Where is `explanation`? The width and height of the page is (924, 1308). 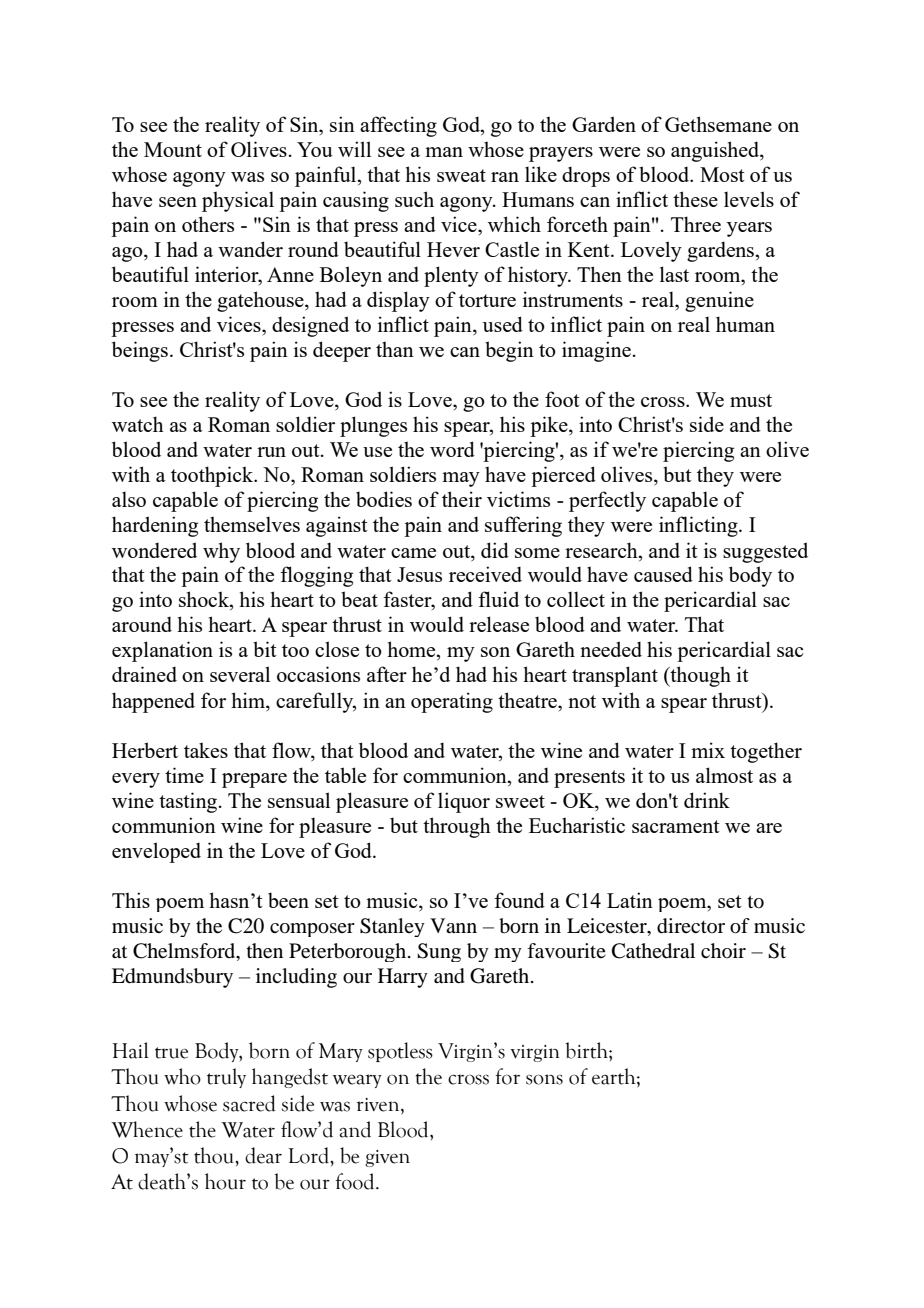
explanation is located at coordinates (162, 651).
